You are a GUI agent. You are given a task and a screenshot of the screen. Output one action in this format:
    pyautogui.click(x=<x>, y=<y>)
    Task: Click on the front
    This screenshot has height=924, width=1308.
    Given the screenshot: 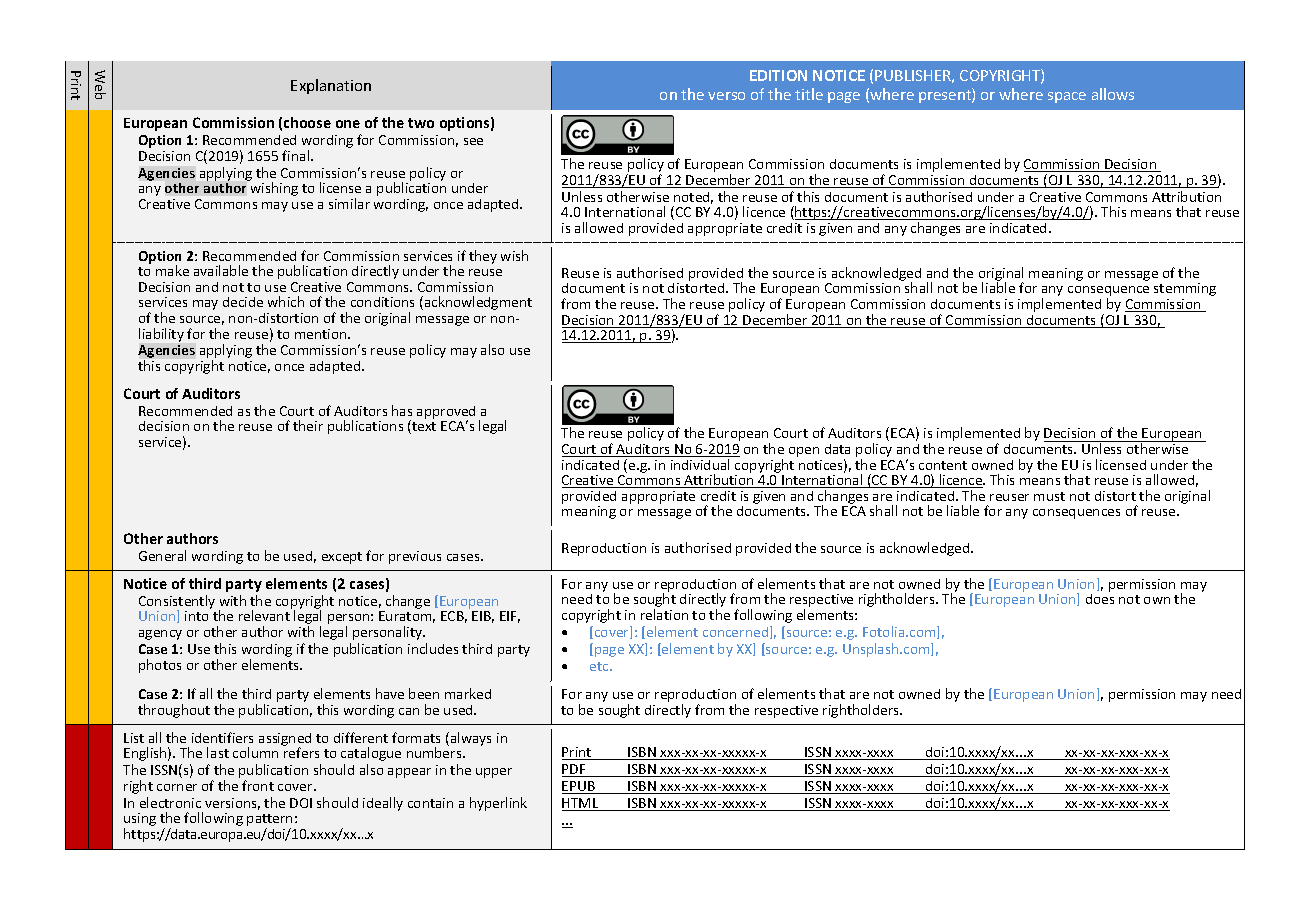 What is the action you would take?
    pyautogui.click(x=258, y=785)
